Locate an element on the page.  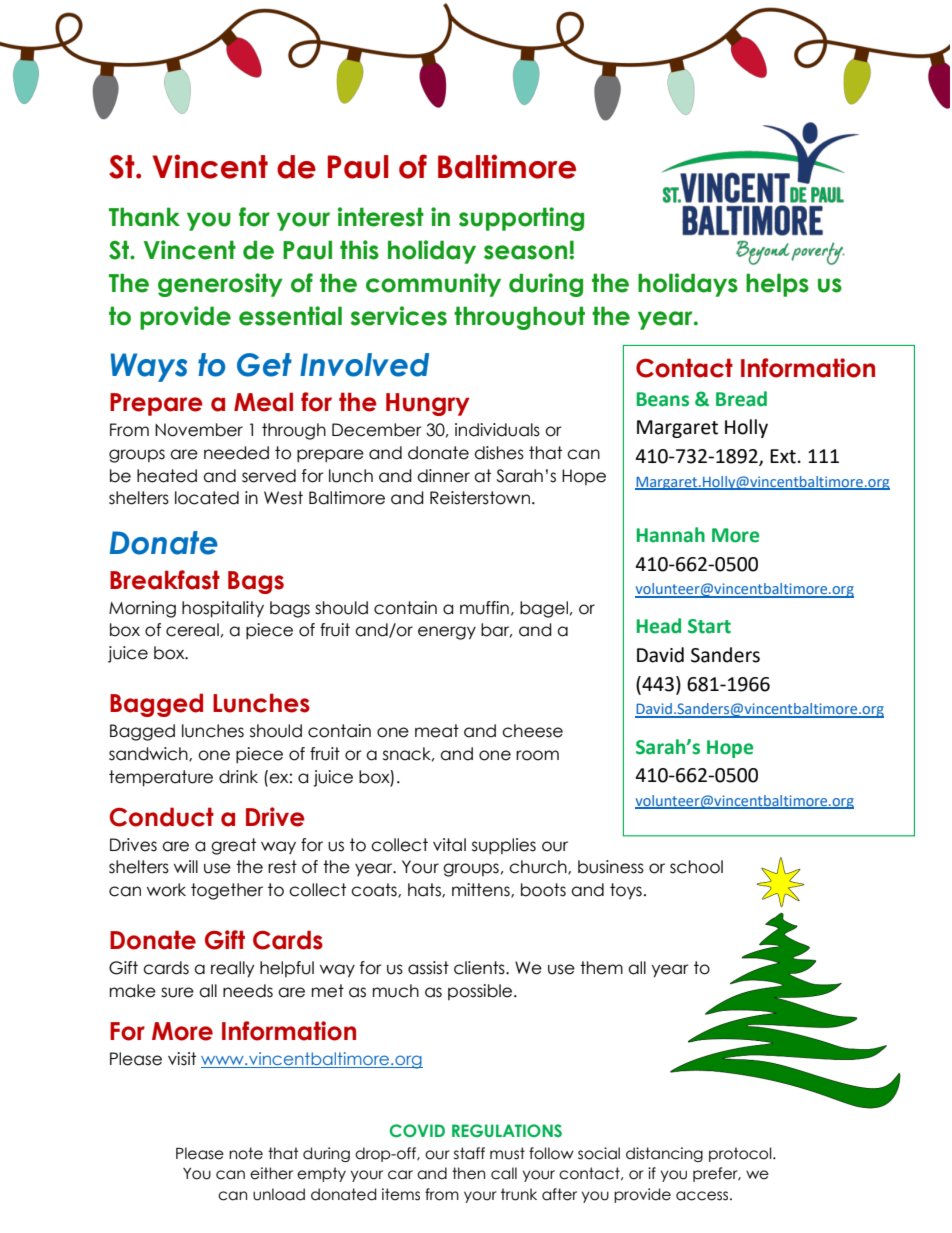
Breakfast is located at coordinates (165, 580).
